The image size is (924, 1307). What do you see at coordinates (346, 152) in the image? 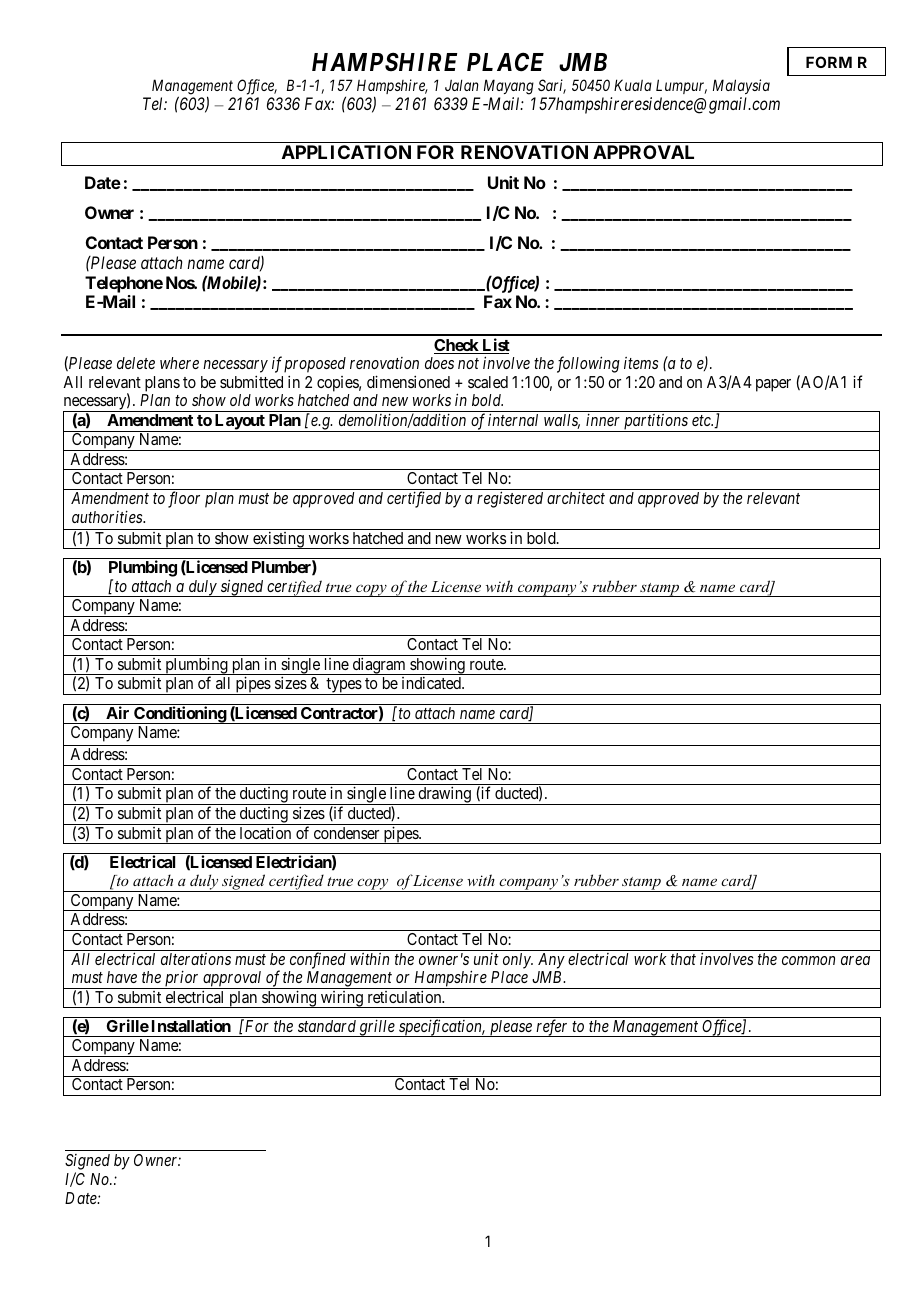
I see `APPLICATION` at bounding box center [346, 152].
